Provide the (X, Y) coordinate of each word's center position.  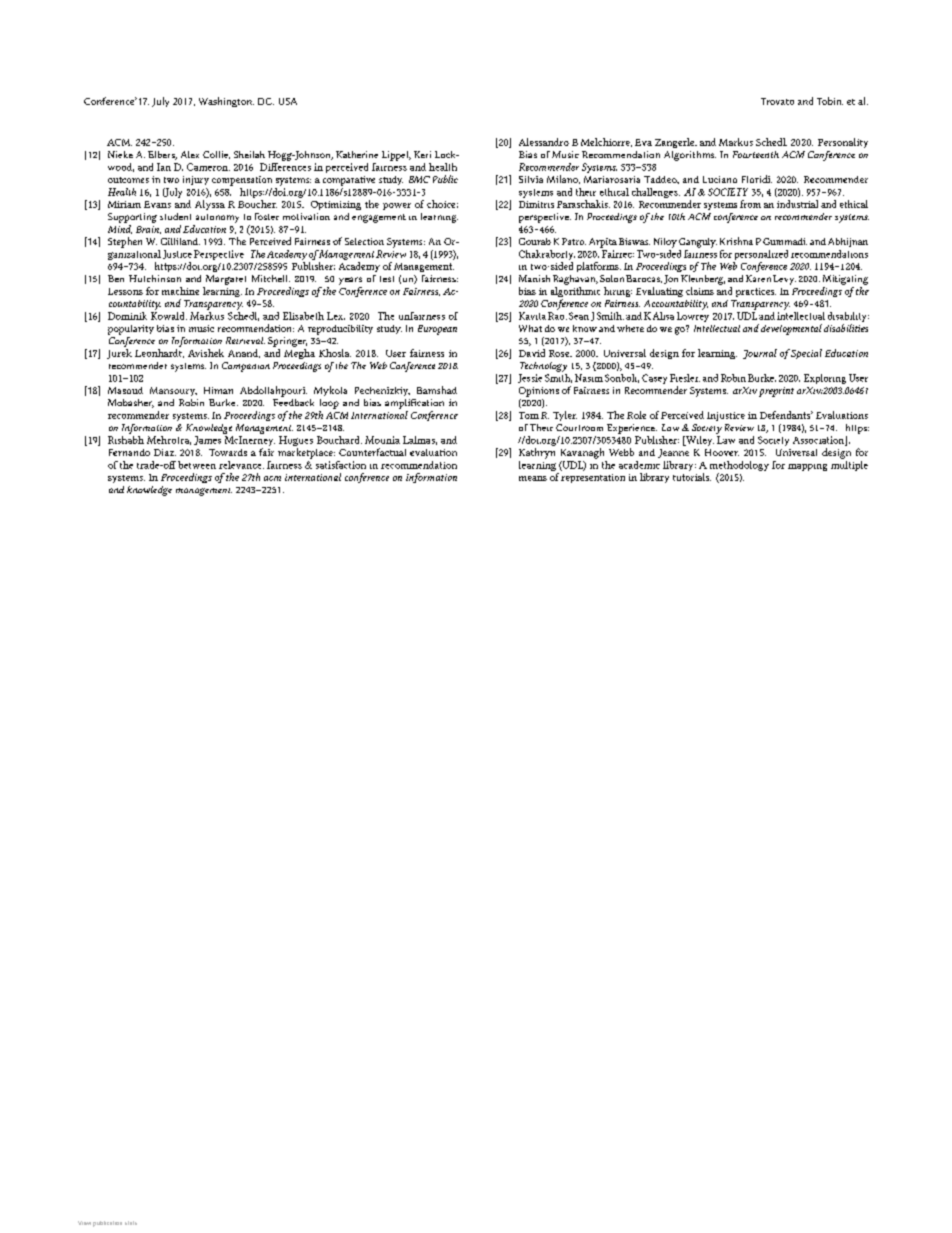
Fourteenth (756, 154)
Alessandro (544, 142)
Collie (216, 155)
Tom (529, 415)
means (533, 478)
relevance (241, 465)
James (207, 440)
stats (131, 1223)
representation (593, 478)
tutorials (692, 477)
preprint (776, 392)
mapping (807, 467)
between (197, 465)
